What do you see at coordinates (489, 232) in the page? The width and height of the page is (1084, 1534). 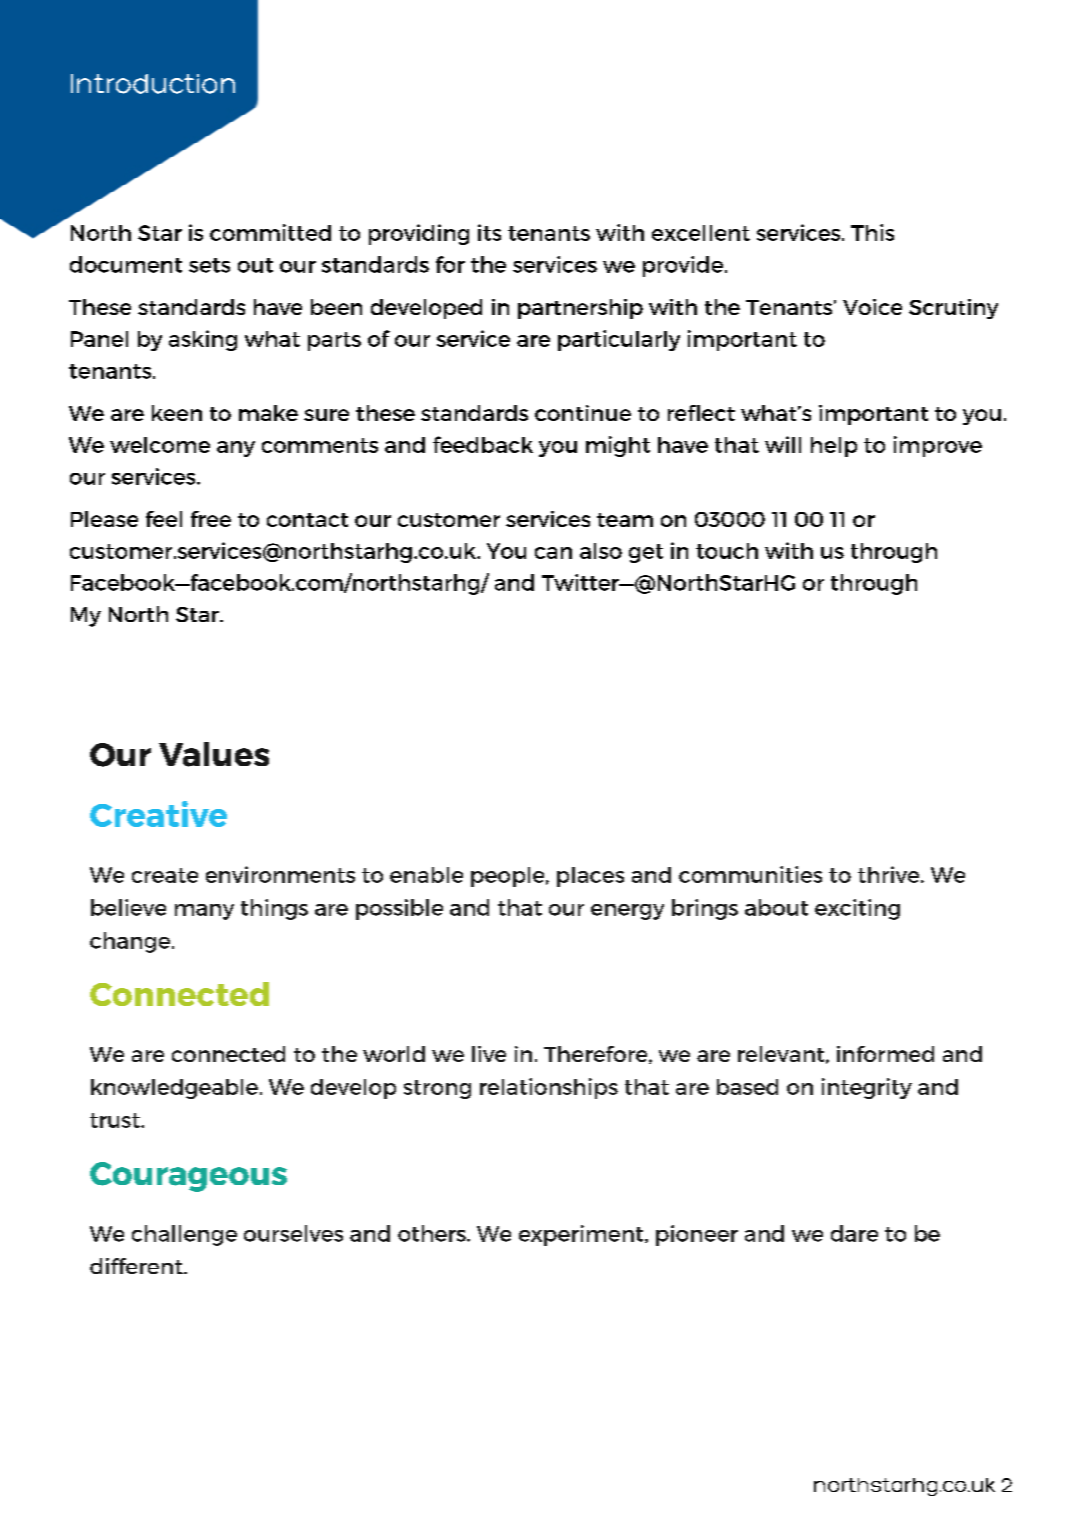 I see `its` at bounding box center [489, 232].
